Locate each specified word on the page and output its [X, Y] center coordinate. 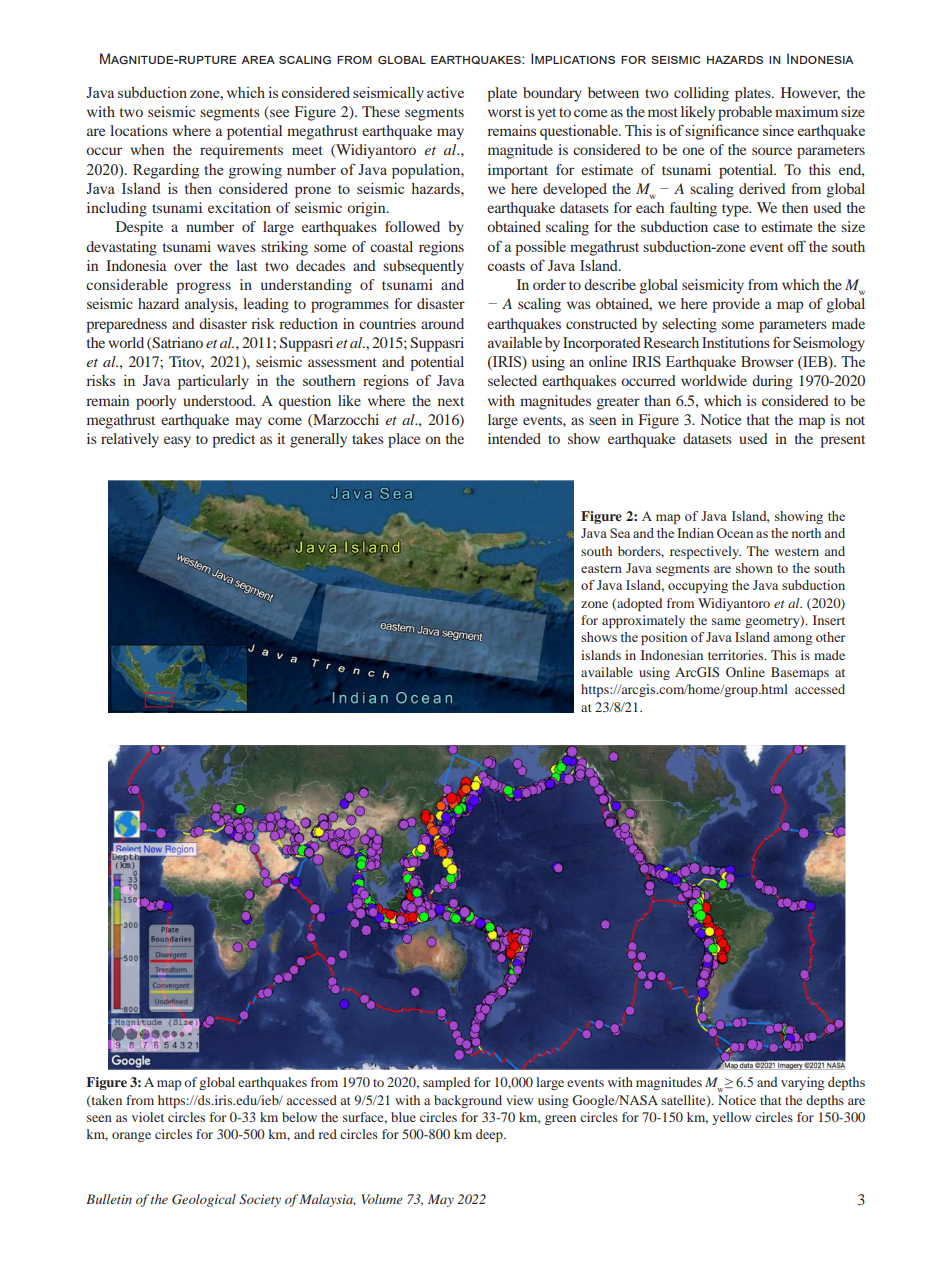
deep [490, 1135]
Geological [204, 1200]
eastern [601, 569]
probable [745, 113]
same [726, 621]
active [445, 92]
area [258, 60]
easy [177, 442]
